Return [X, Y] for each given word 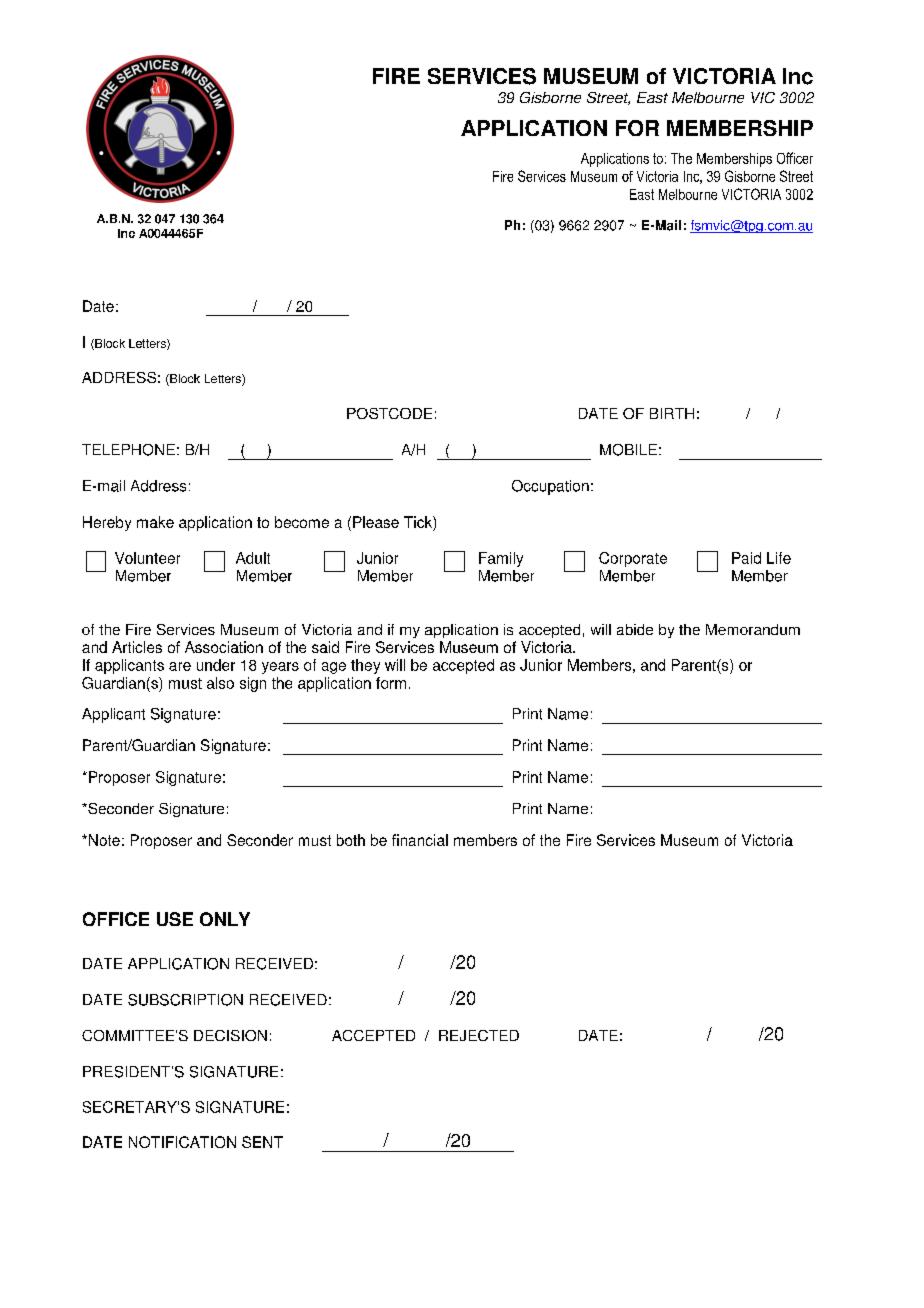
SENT [262, 1142]
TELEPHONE [128, 450]
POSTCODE [389, 413]
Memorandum [753, 629]
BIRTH [672, 413]
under [216, 665]
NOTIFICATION [182, 1142]
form [391, 683]
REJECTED [479, 1035]
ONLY [225, 919]
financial [420, 840]
